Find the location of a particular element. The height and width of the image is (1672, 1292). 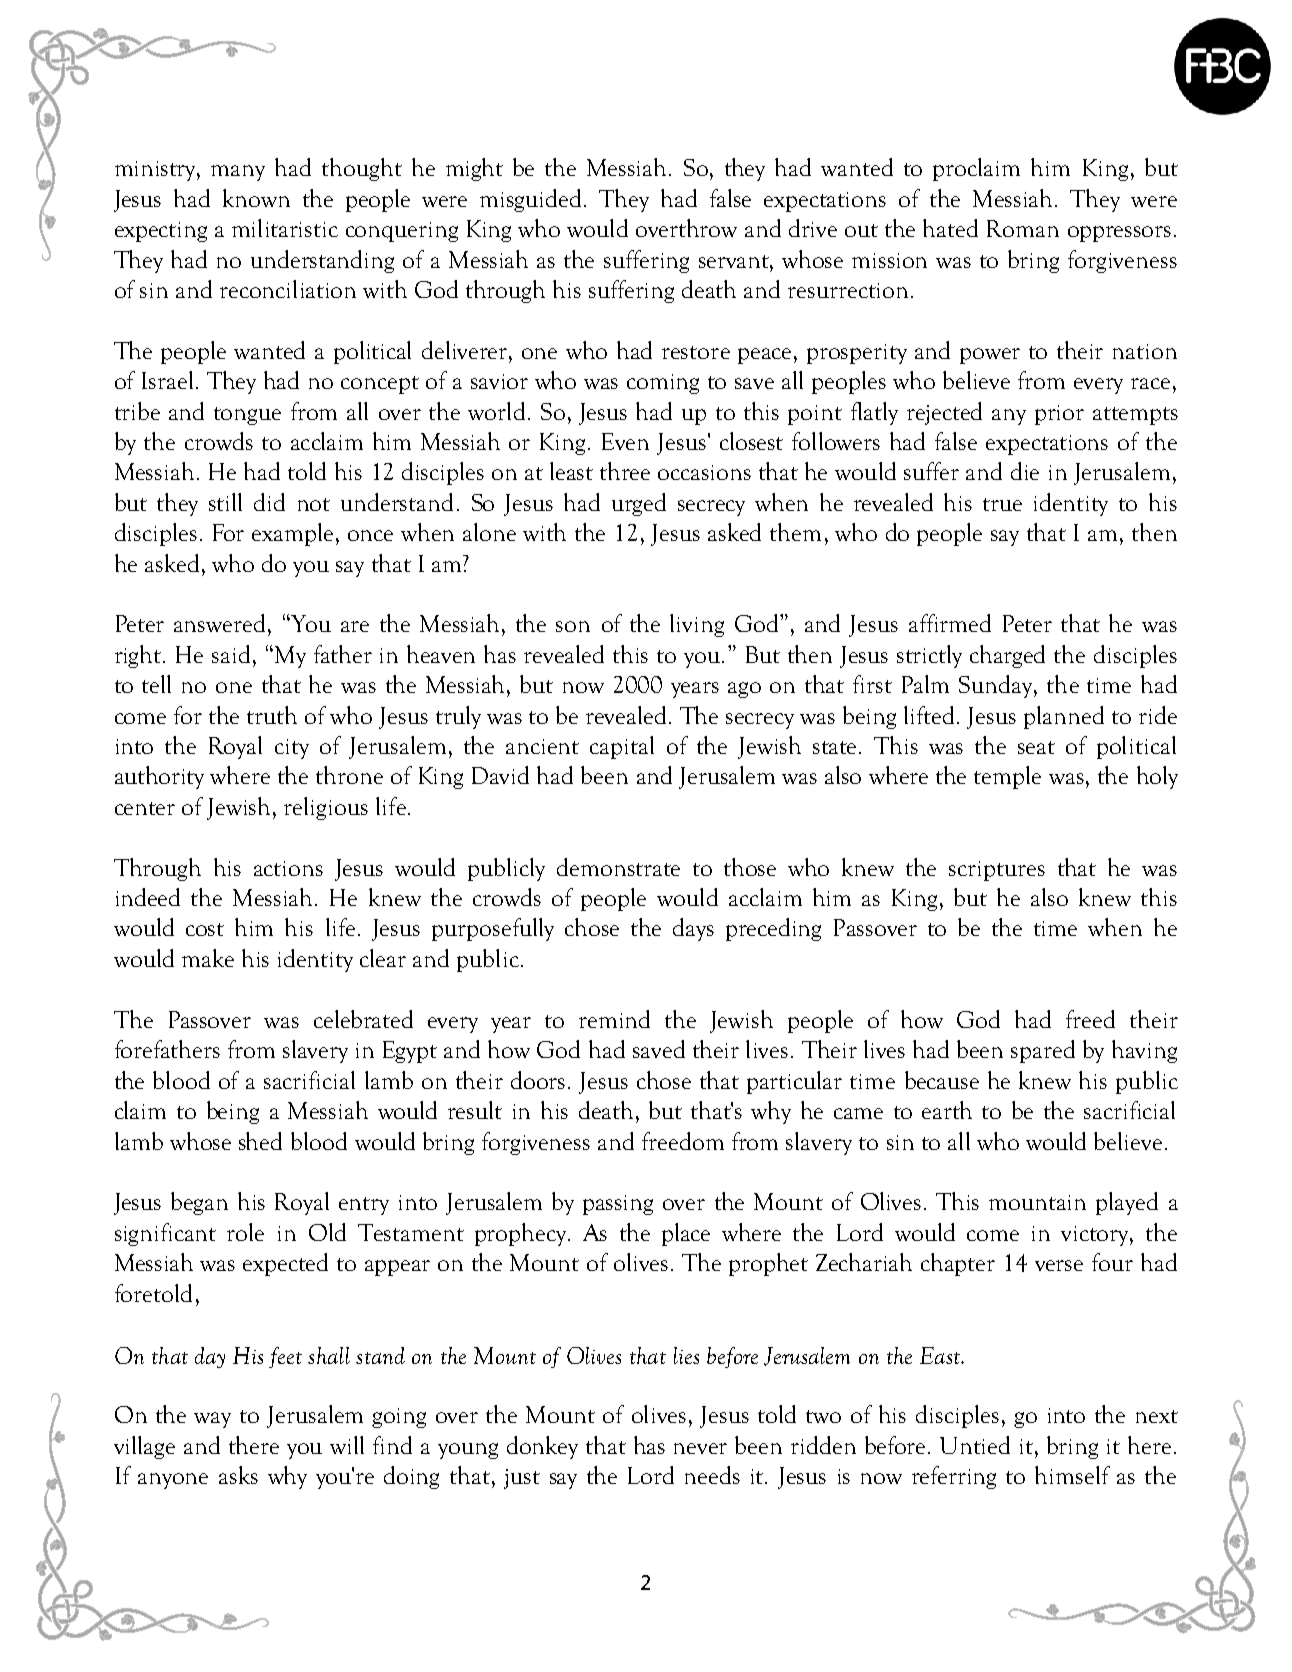

earth is located at coordinates (947, 1110).
